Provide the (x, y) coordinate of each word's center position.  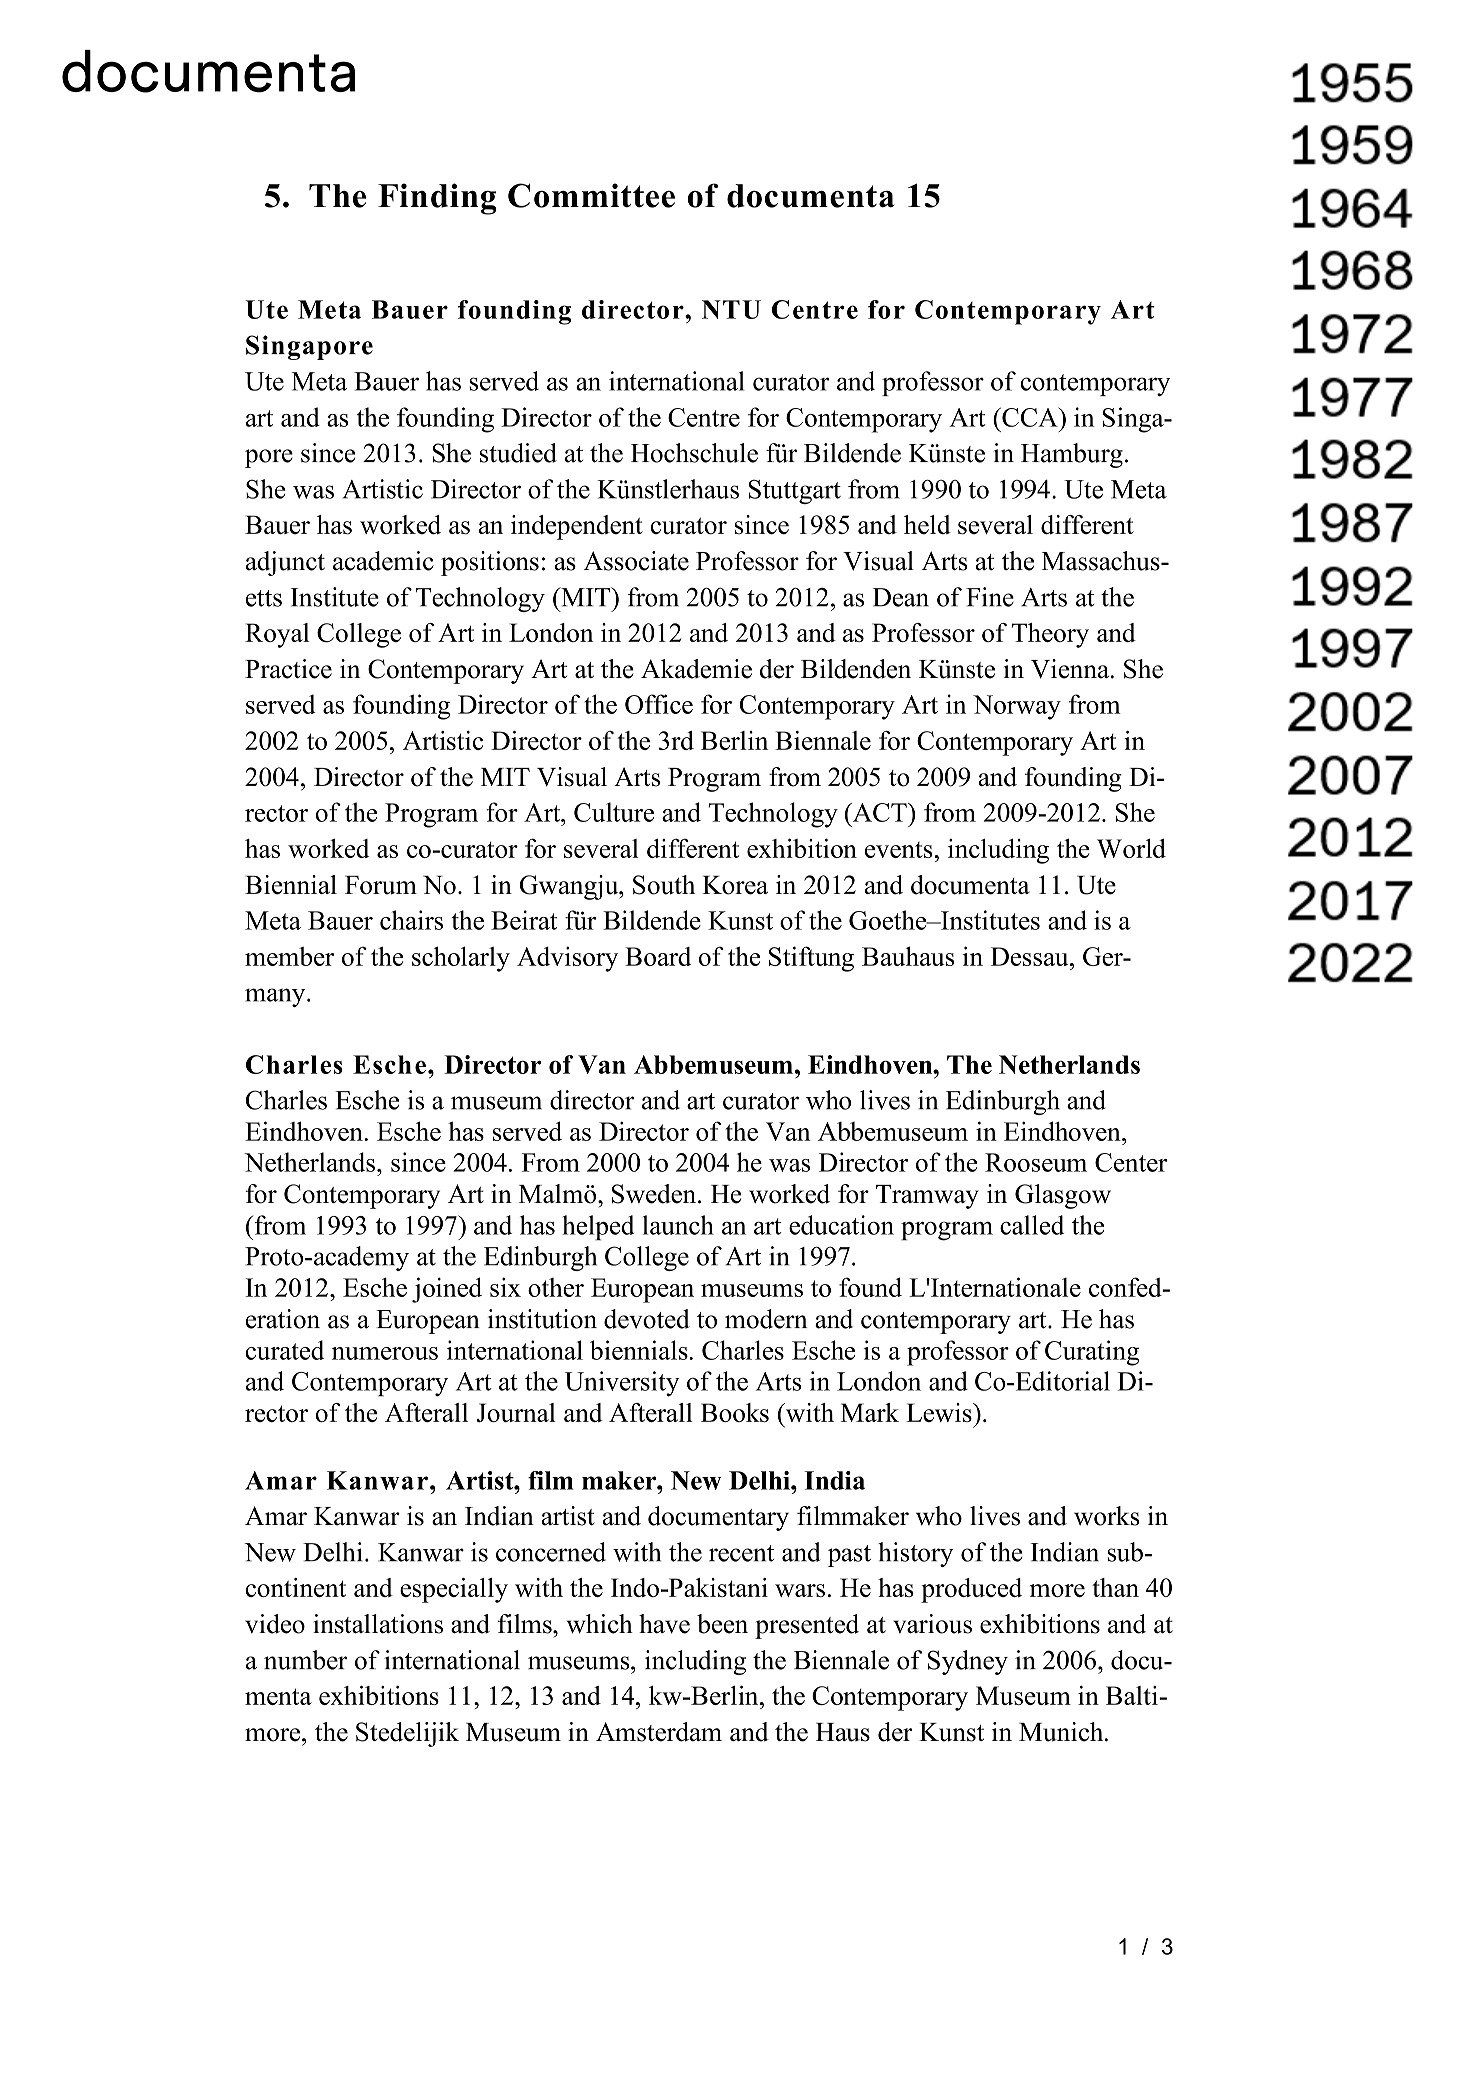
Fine (990, 597)
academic (383, 561)
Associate (636, 561)
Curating (1092, 1353)
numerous (385, 1353)
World (1131, 848)
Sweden (654, 1194)
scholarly (461, 959)
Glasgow (1063, 1196)
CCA (1030, 417)
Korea (735, 885)
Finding (437, 199)
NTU (731, 309)
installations (378, 1624)
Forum (381, 885)
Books (735, 1412)
